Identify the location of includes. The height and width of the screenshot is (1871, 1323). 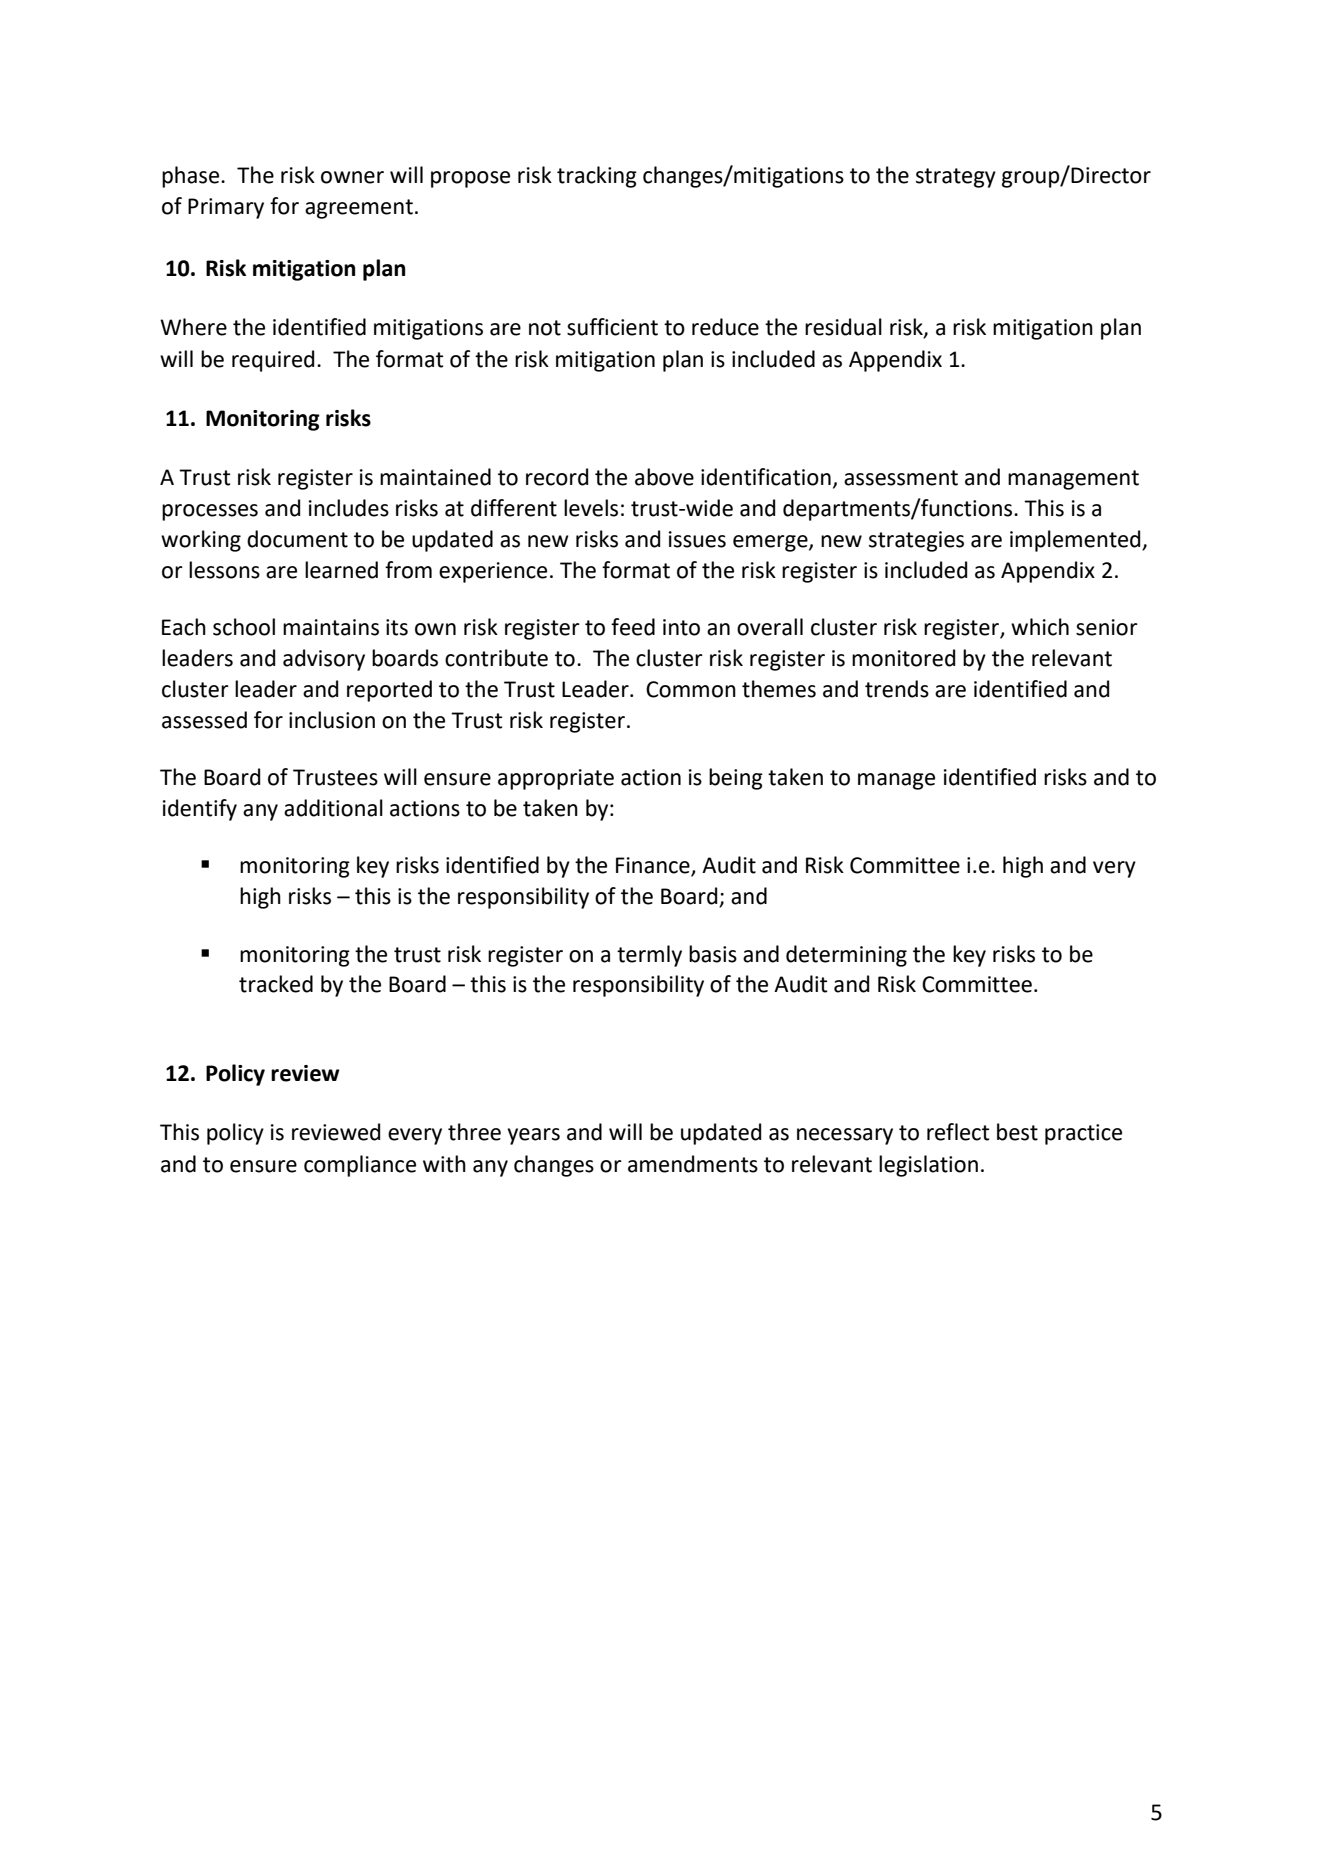
(349, 508).
